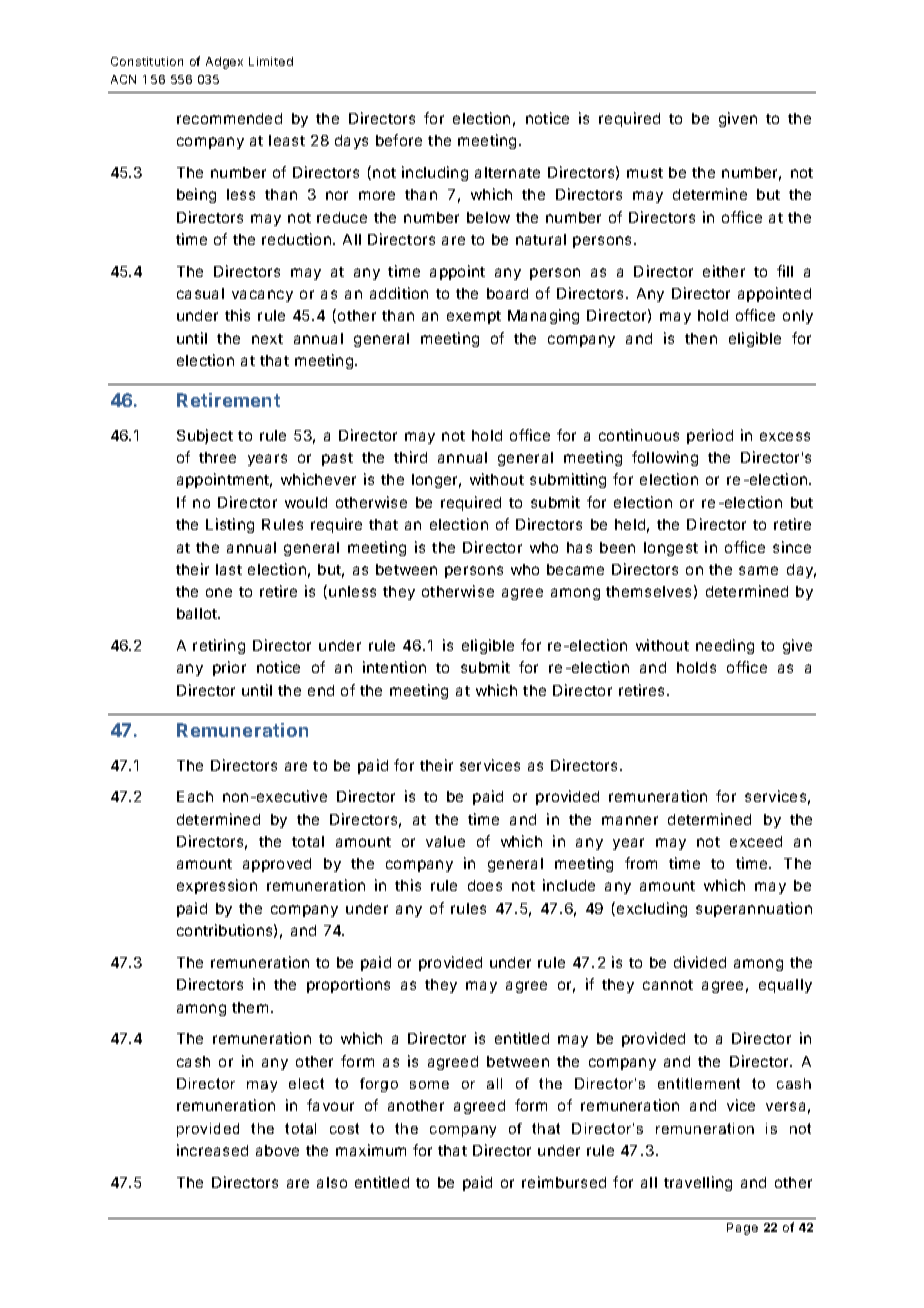 The width and height of the document is (924, 1308). I want to click on recommended, so click(229, 118).
